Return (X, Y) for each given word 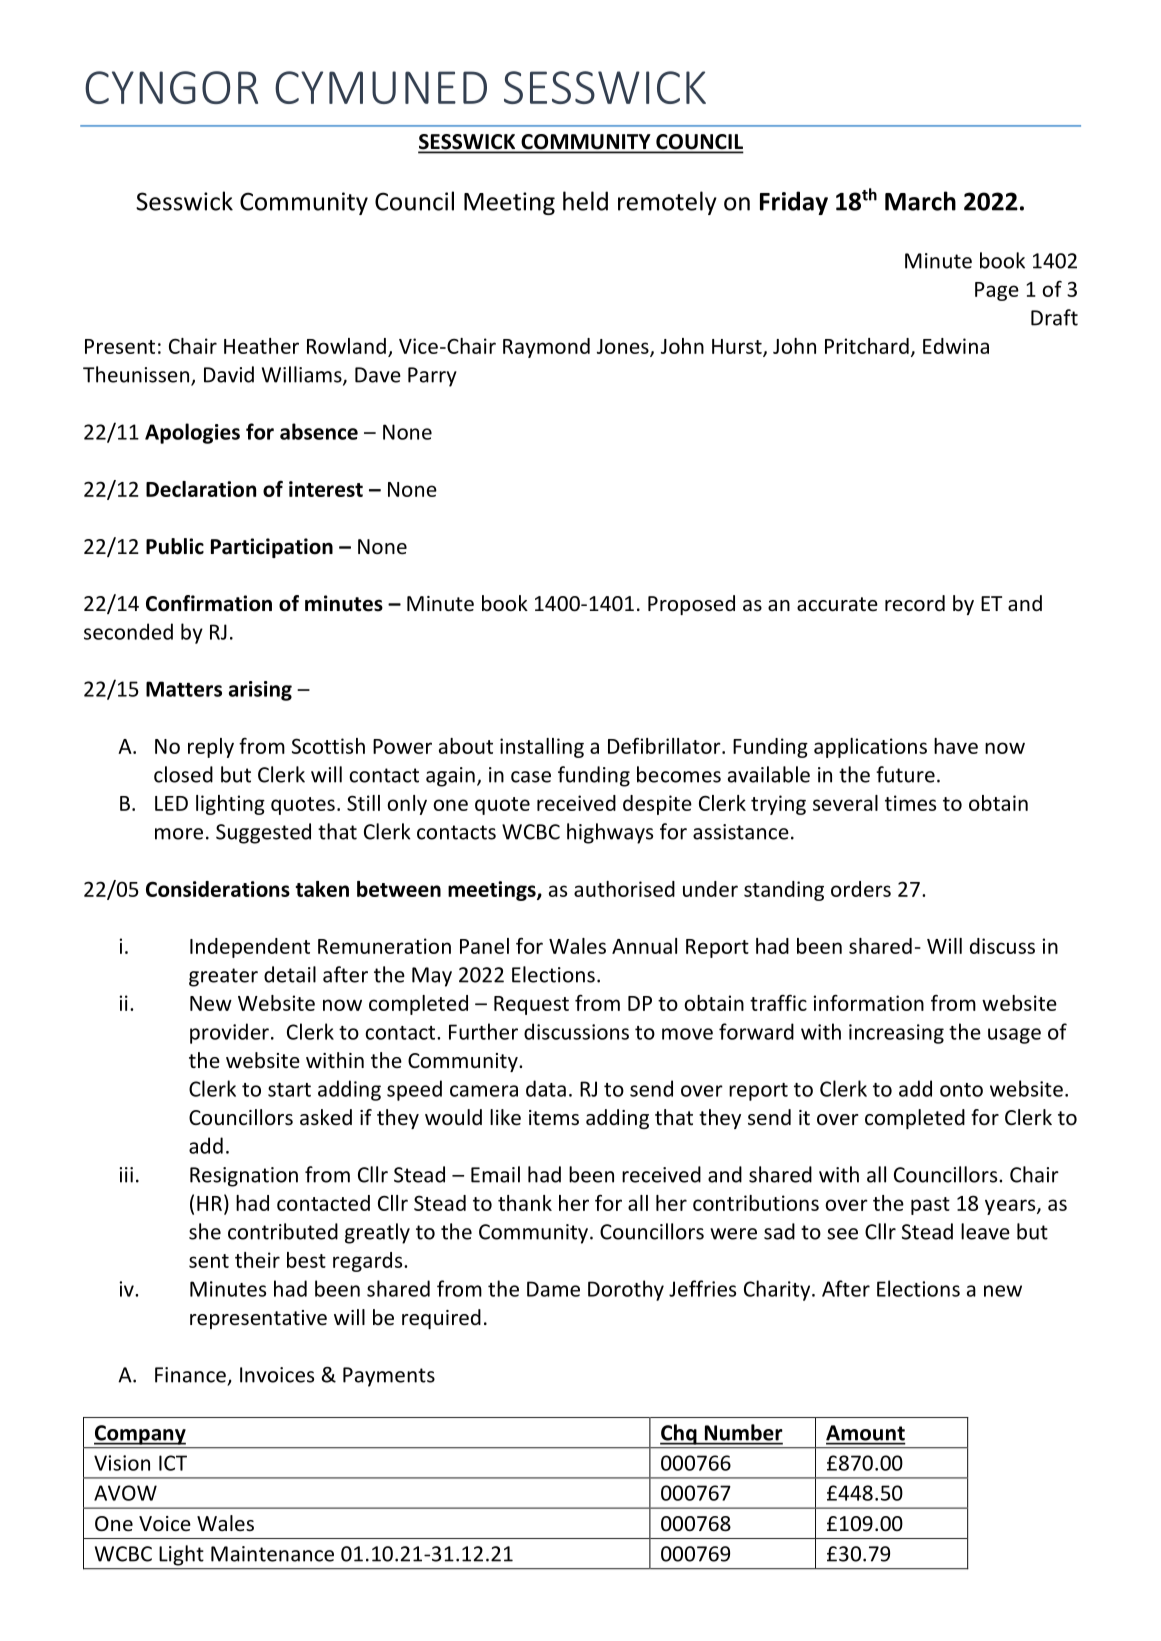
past (930, 1206)
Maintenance (272, 1554)
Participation (272, 548)
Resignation (244, 1177)
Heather (261, 346)
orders (861, 889)
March (920, 201)
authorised (624, 889)
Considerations (218, 889)
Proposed (691, 605)
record (915, 603)
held (585, 201)
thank (525, 1203)
